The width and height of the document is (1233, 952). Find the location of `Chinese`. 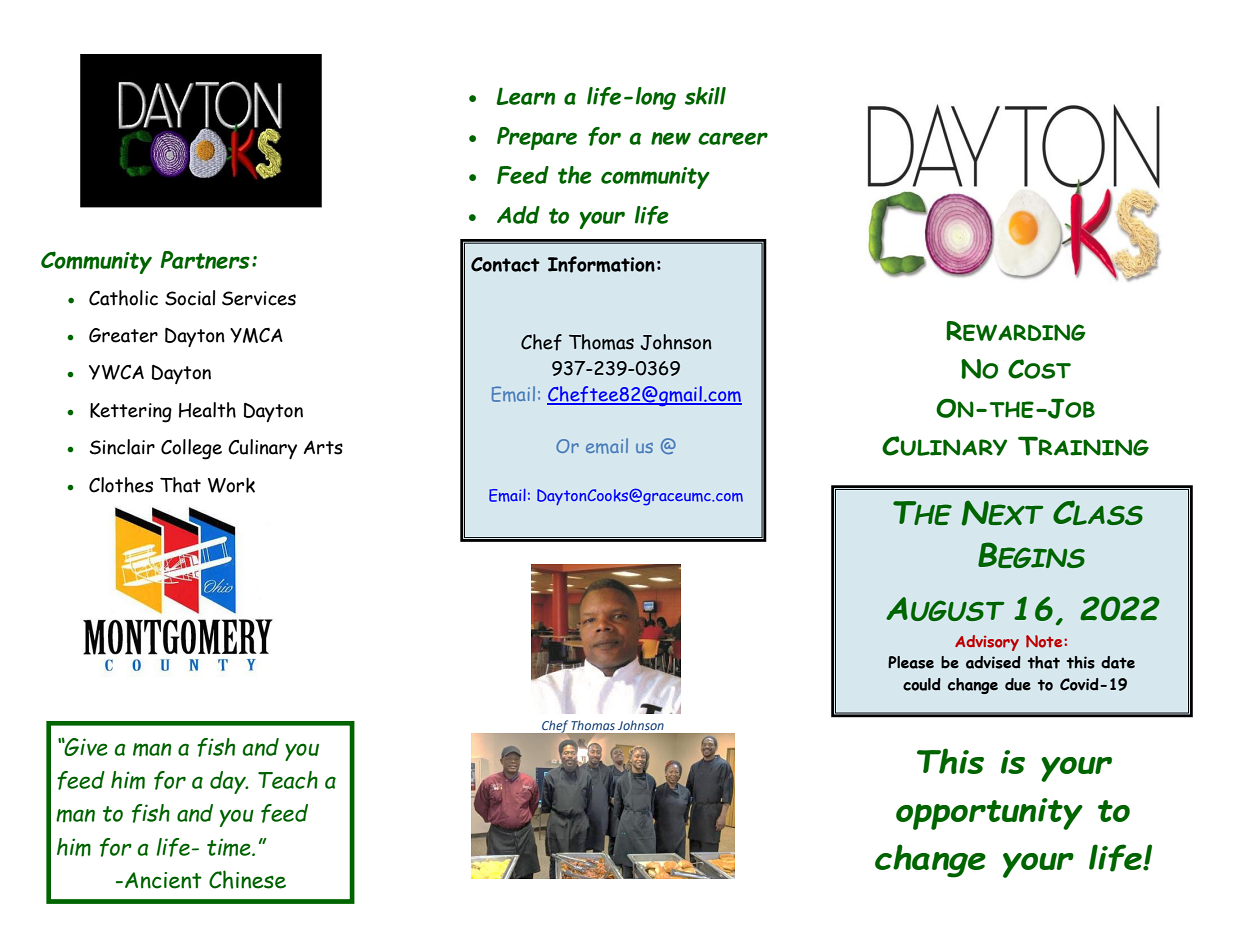

Chinese is located at coordinates (247, 879).
